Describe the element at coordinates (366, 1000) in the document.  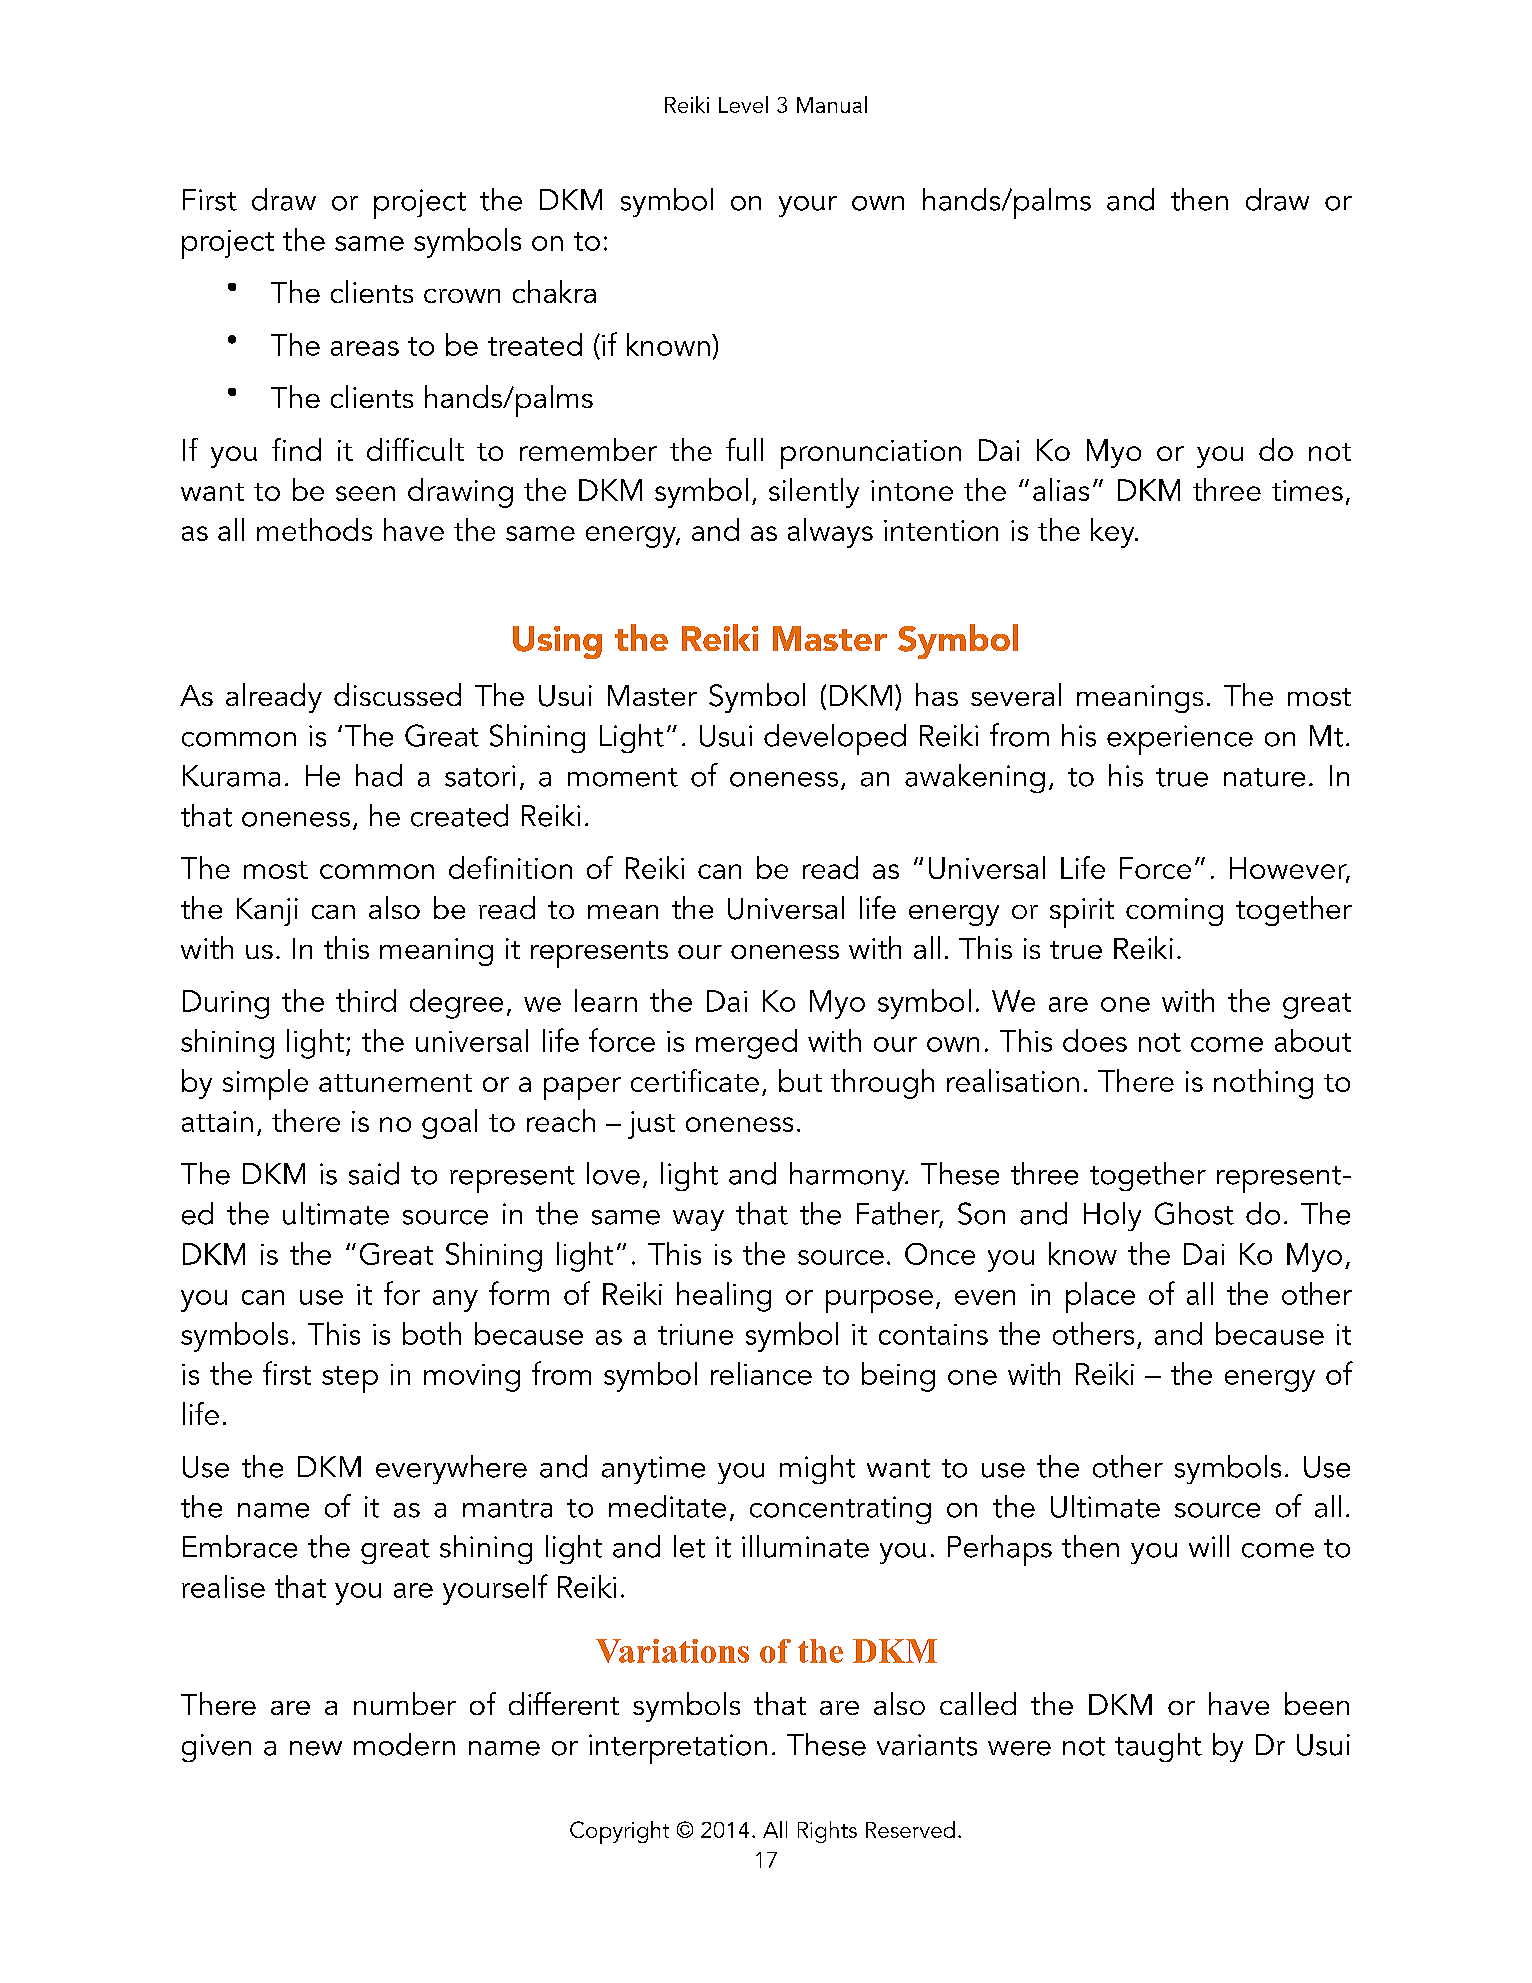
I see `third` at that location.
